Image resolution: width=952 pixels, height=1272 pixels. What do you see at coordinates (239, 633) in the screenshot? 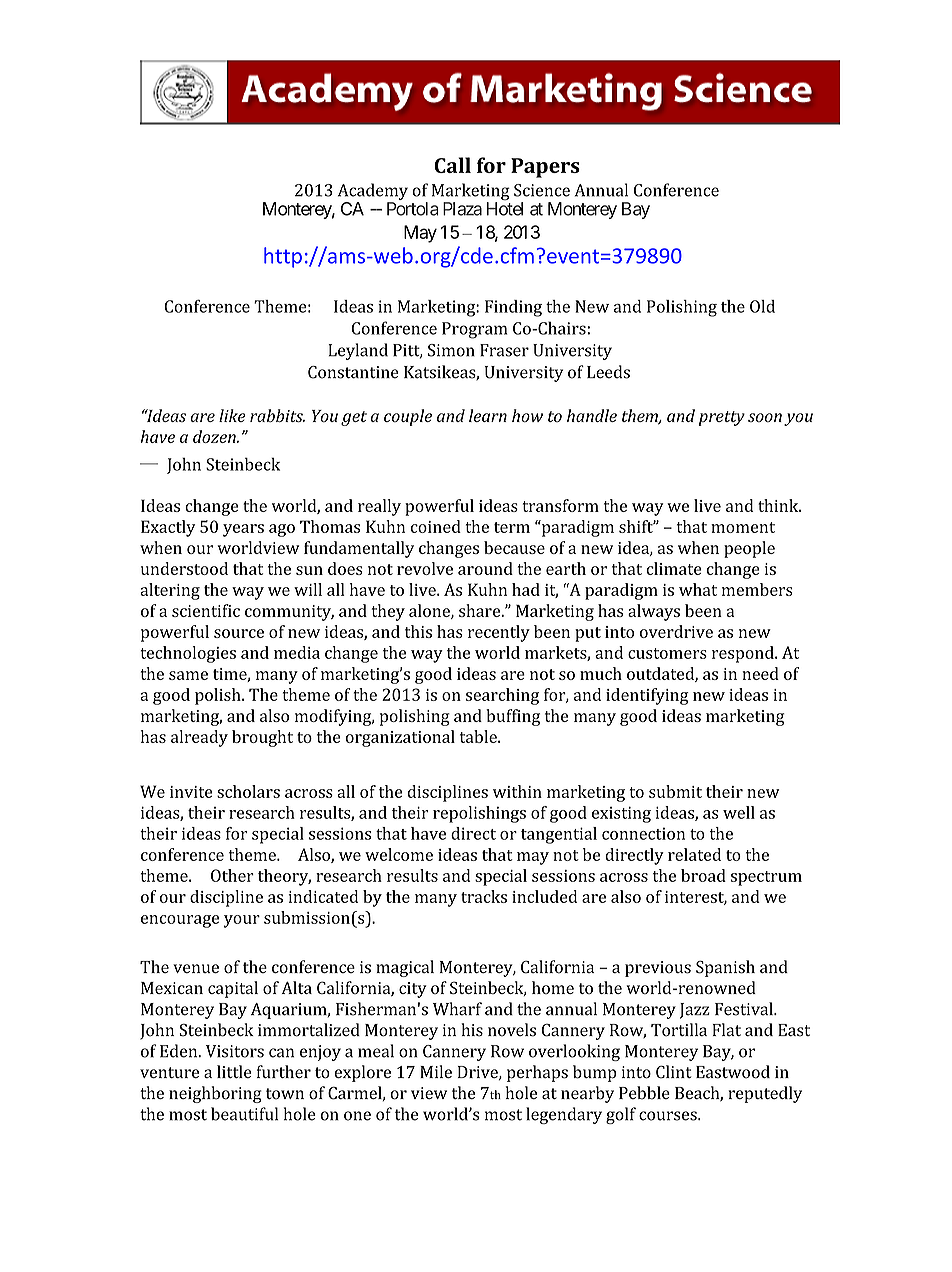
I see `source` at bounding box center [239, 633].
